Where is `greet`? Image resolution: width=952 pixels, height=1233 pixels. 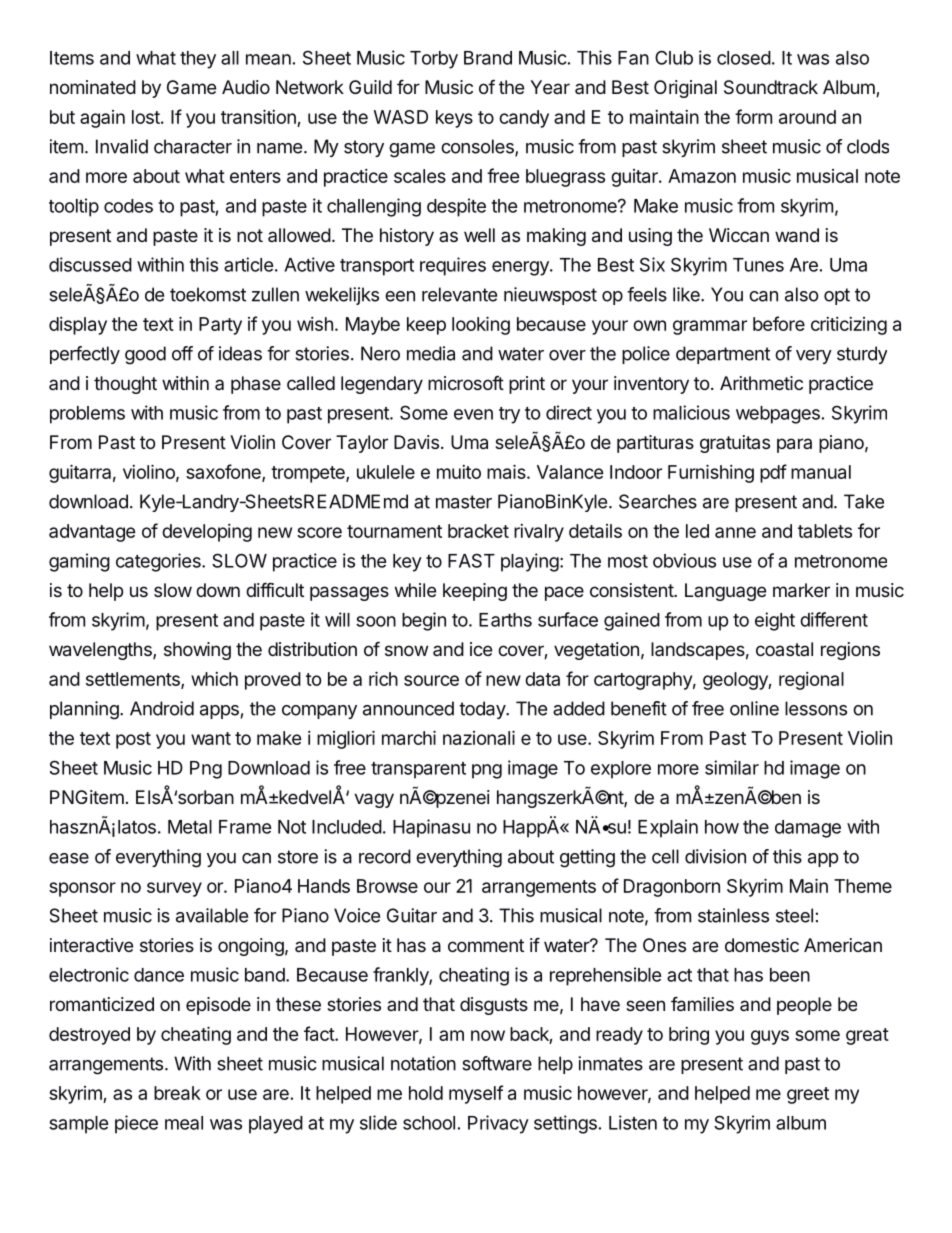 greet is located at coordinates (808, 1095).
